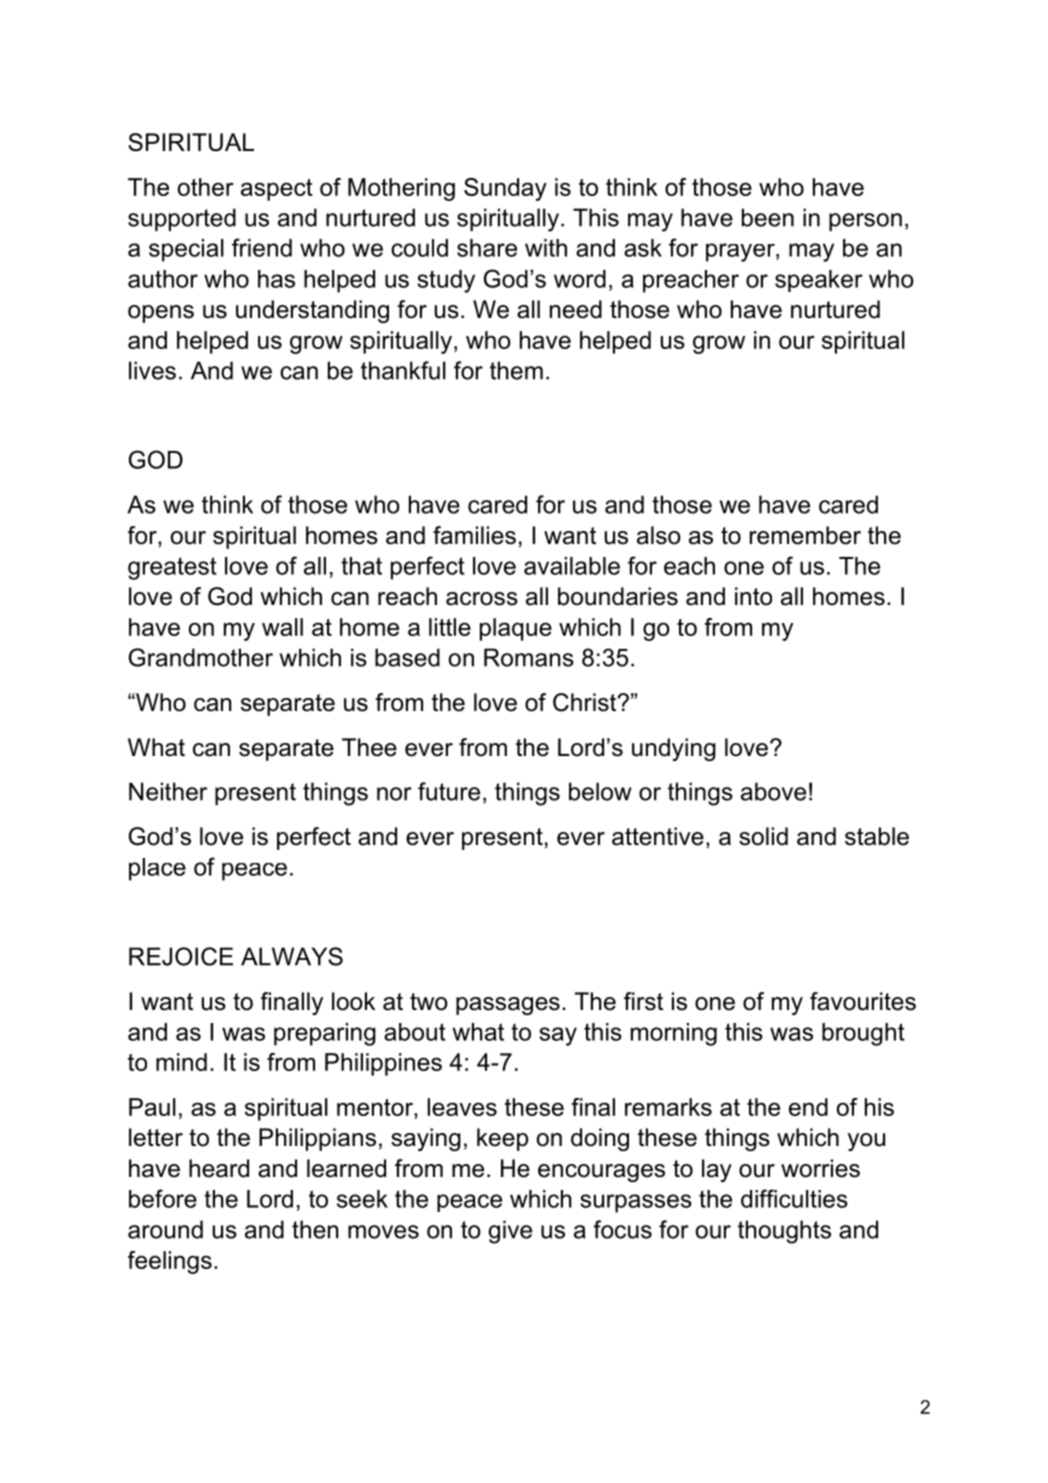 The image size is (1048, 1483). I want to click on been, so click(768, 217).
